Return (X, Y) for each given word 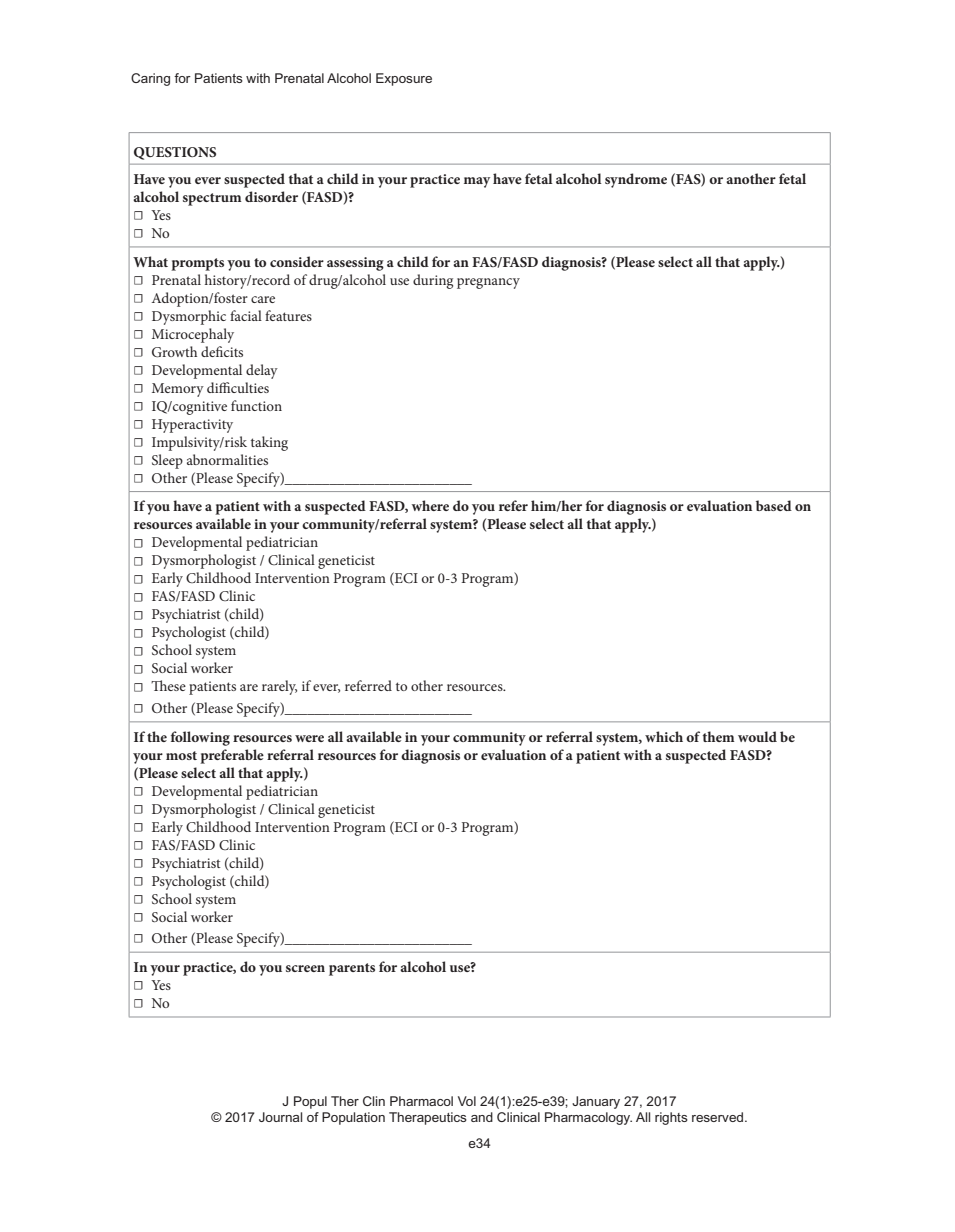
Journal (280, 1117)
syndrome (636, 180)
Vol (467, 1101)
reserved (719, 1117)
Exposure (404, 79)
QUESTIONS (175, 153)
